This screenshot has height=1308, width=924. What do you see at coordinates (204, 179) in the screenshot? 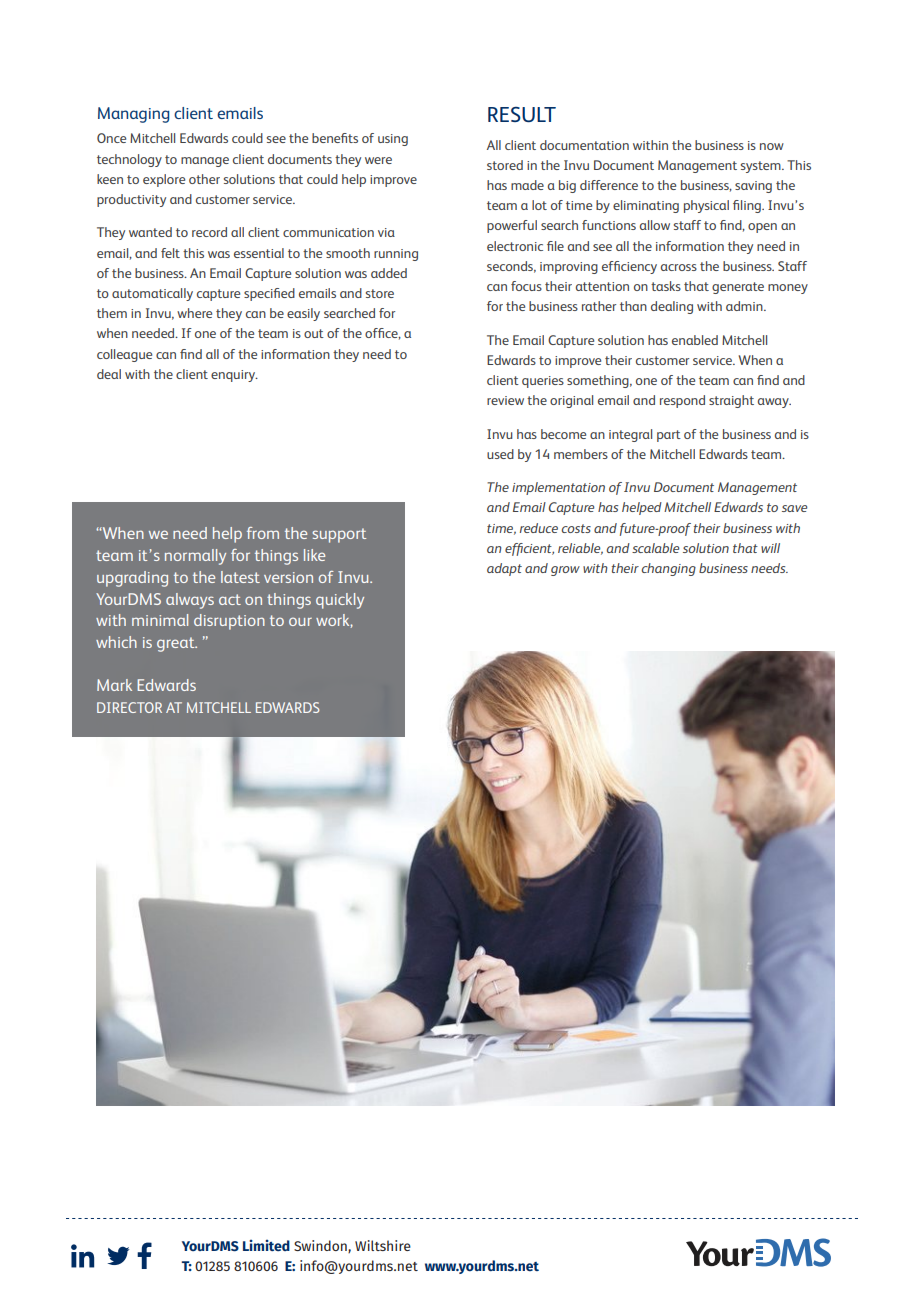
I see `other` at bounding box center [204, 179].
